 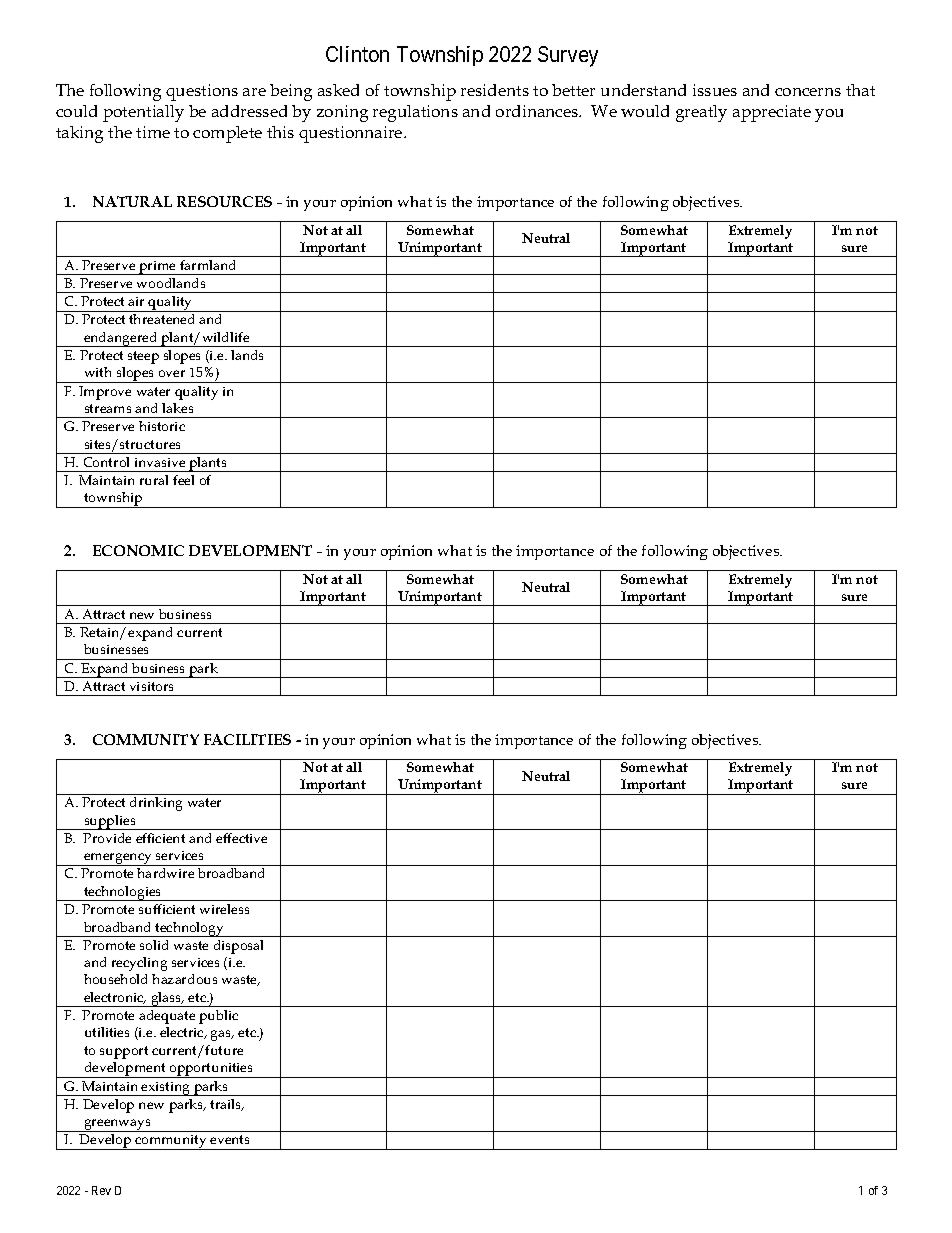 I want to click on questions, so click(x=202, y=92).
